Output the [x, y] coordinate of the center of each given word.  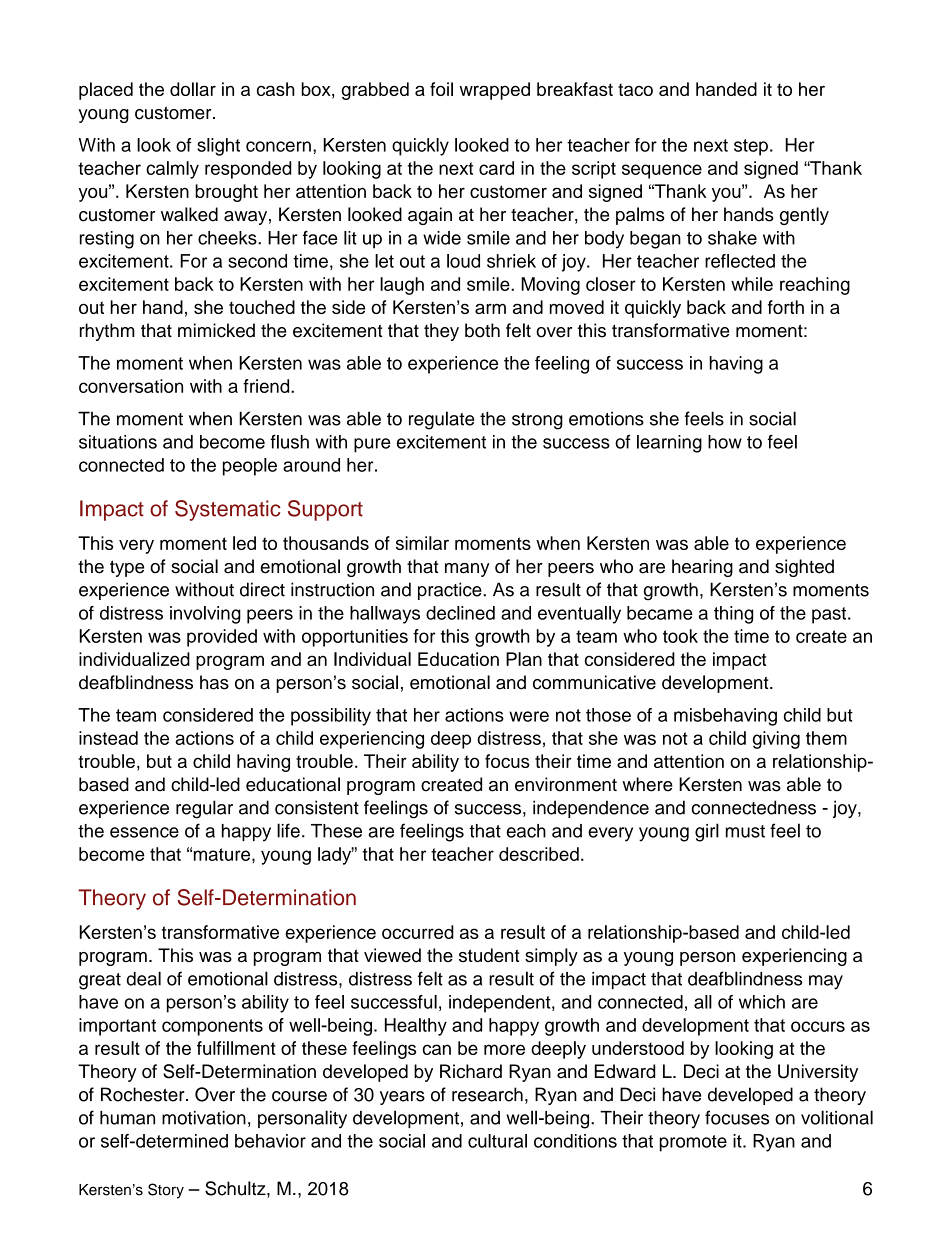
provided [222, 638]
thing [733, 615]
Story [166, 1191]
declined [460, 613]
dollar [193, 89]
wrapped [494, 91]
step [751, 147]
